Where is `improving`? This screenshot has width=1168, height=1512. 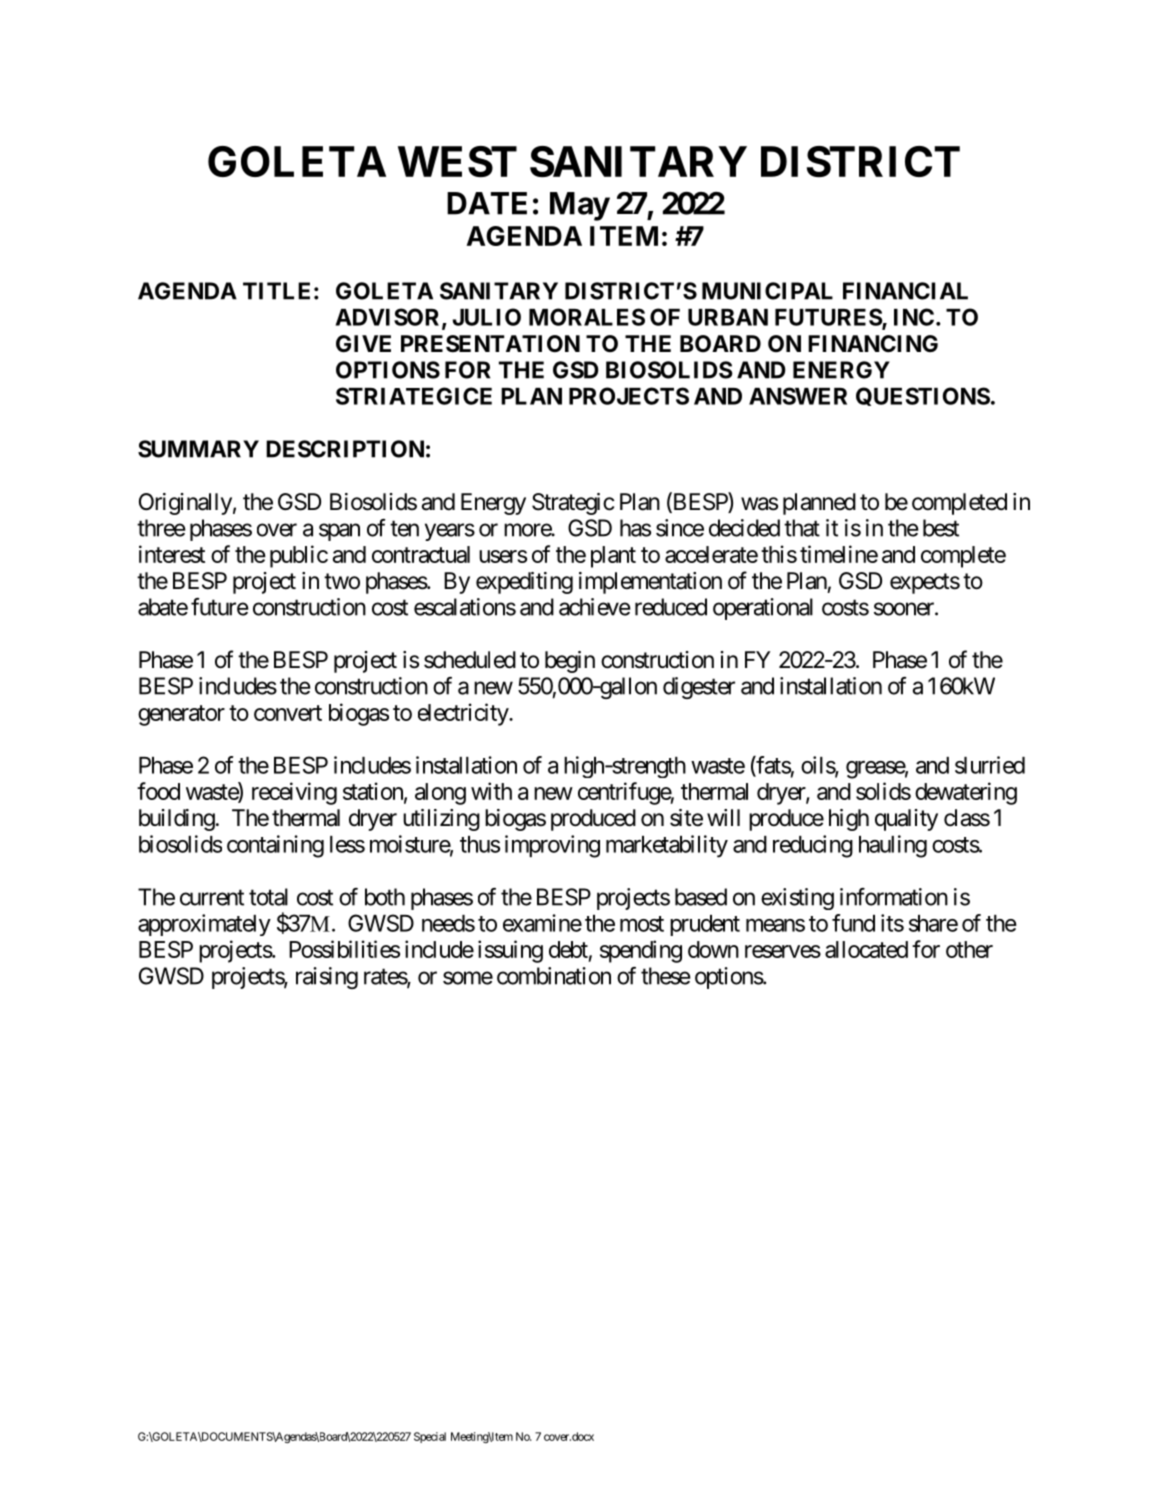
improving is located at coordinates (552, 846).
